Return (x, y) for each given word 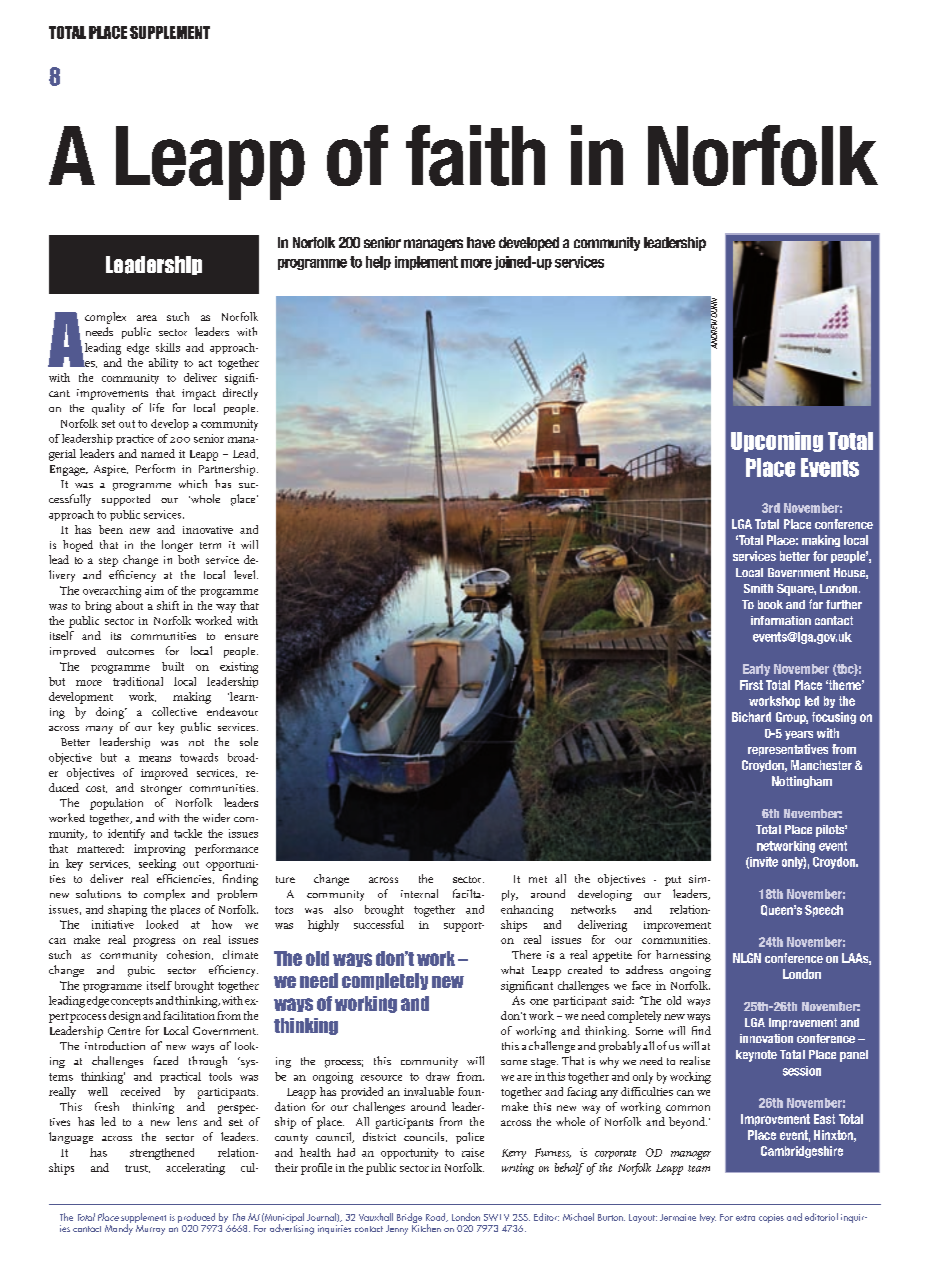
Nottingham (802, 782)
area (147, 318)
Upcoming (777, 442)
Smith (758, 588)
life (157, 407)
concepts (132, 1002)
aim (154, 590)
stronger (161, 790)
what (512, 970)
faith (475, 155)
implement (426, 263)
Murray (150, 1228)
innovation (766, 1038)
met (538, 879)
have (481, 242)
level (246, 574)
